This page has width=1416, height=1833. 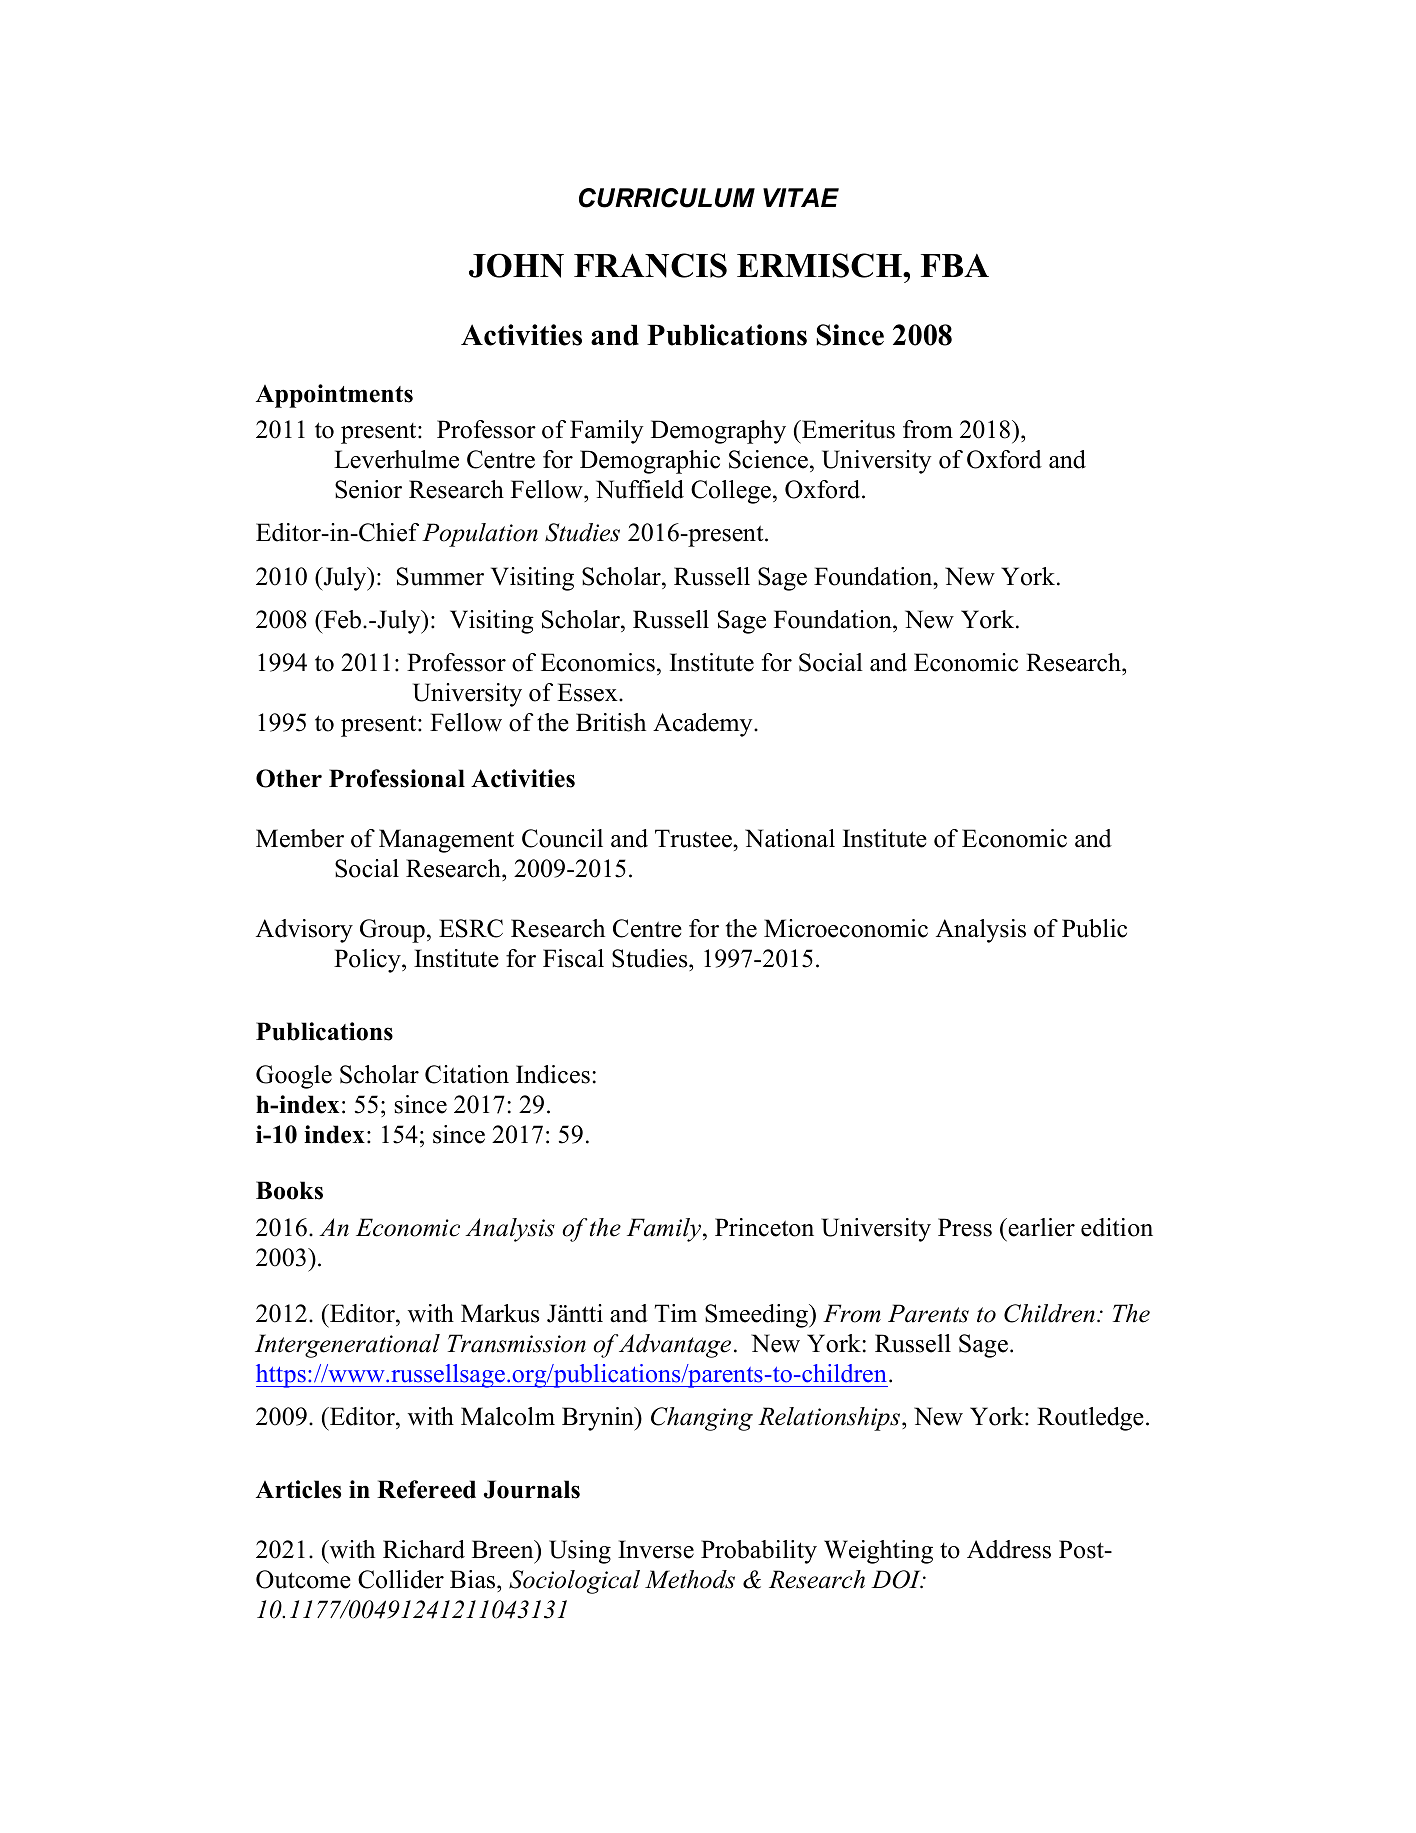 What do you see at coordinates (667, 198) in the page?
I see `CURRICULUM` at bounding box center [667, 198].
